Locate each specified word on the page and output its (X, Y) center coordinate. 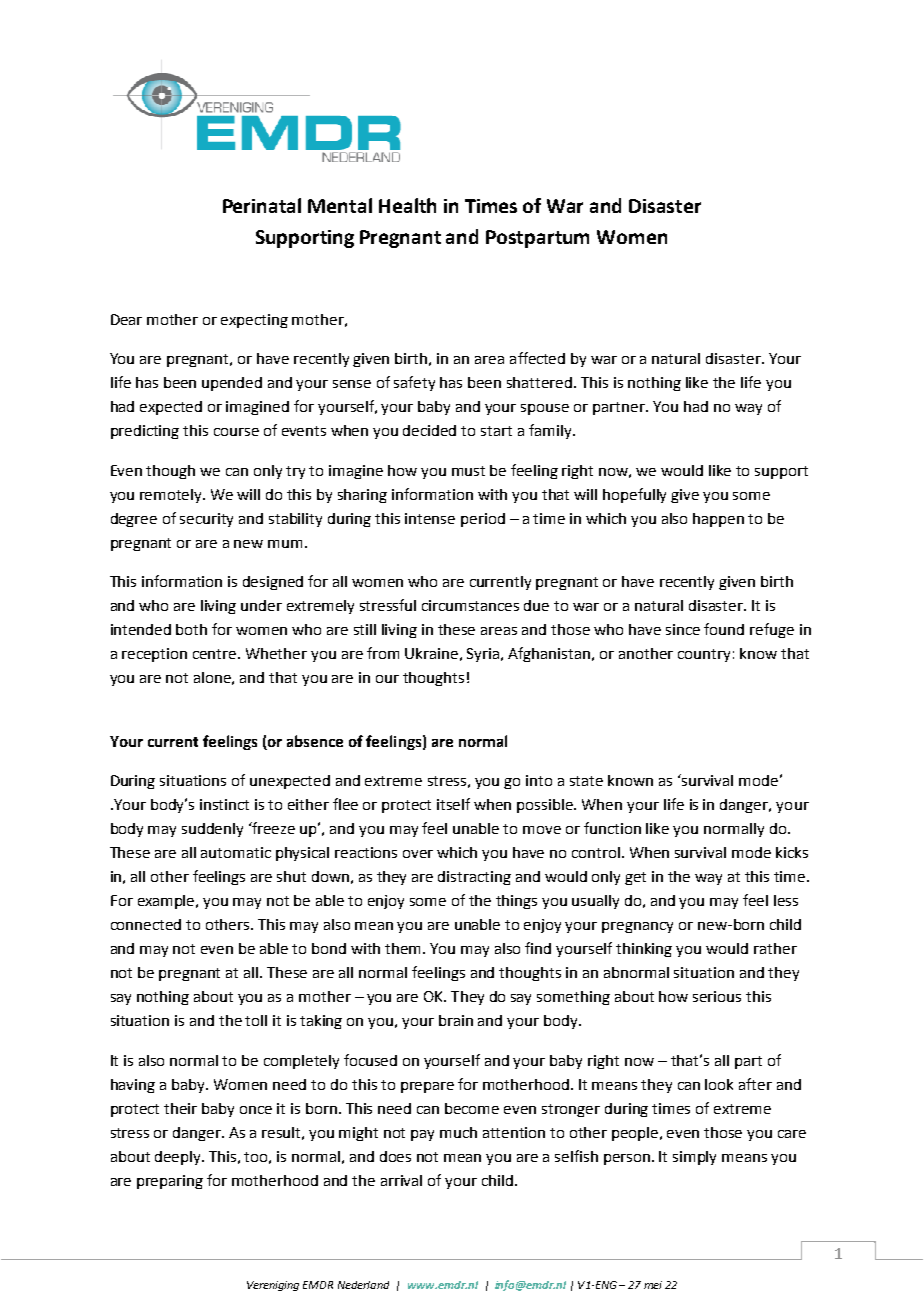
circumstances (470, 605)
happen (718, 520)
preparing (170, 1182)
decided (429, 430)
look (719, 1084)
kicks (792, 852)
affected (537, 358)
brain (456, 1020)
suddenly (212, 830)
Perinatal (262, 205)
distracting (474, 878)
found (724, 629)
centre (216, 654)
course (236, 432)
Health (407, 205)
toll (256, 1020)
